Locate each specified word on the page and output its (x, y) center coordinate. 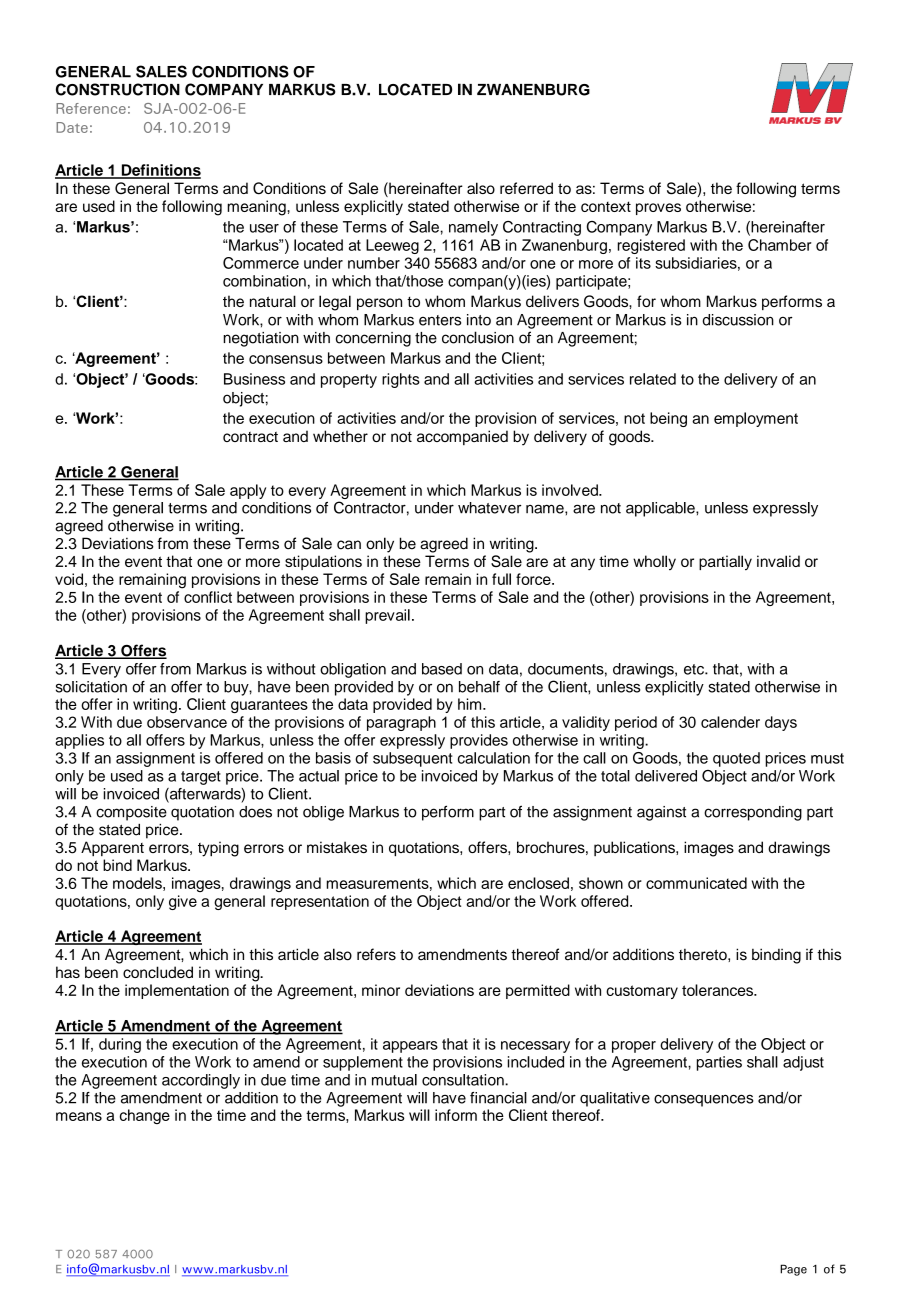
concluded (158, 972)
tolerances (718, 990)
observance (187, 722)
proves (658, 209)
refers (376, 954)
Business (254, 379)
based (442, 669)
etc (695, 669)
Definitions (160, 171)
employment (756, 419)
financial (498, 1098)
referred (526, 188)
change (145, 1116)
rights (401, 380)
